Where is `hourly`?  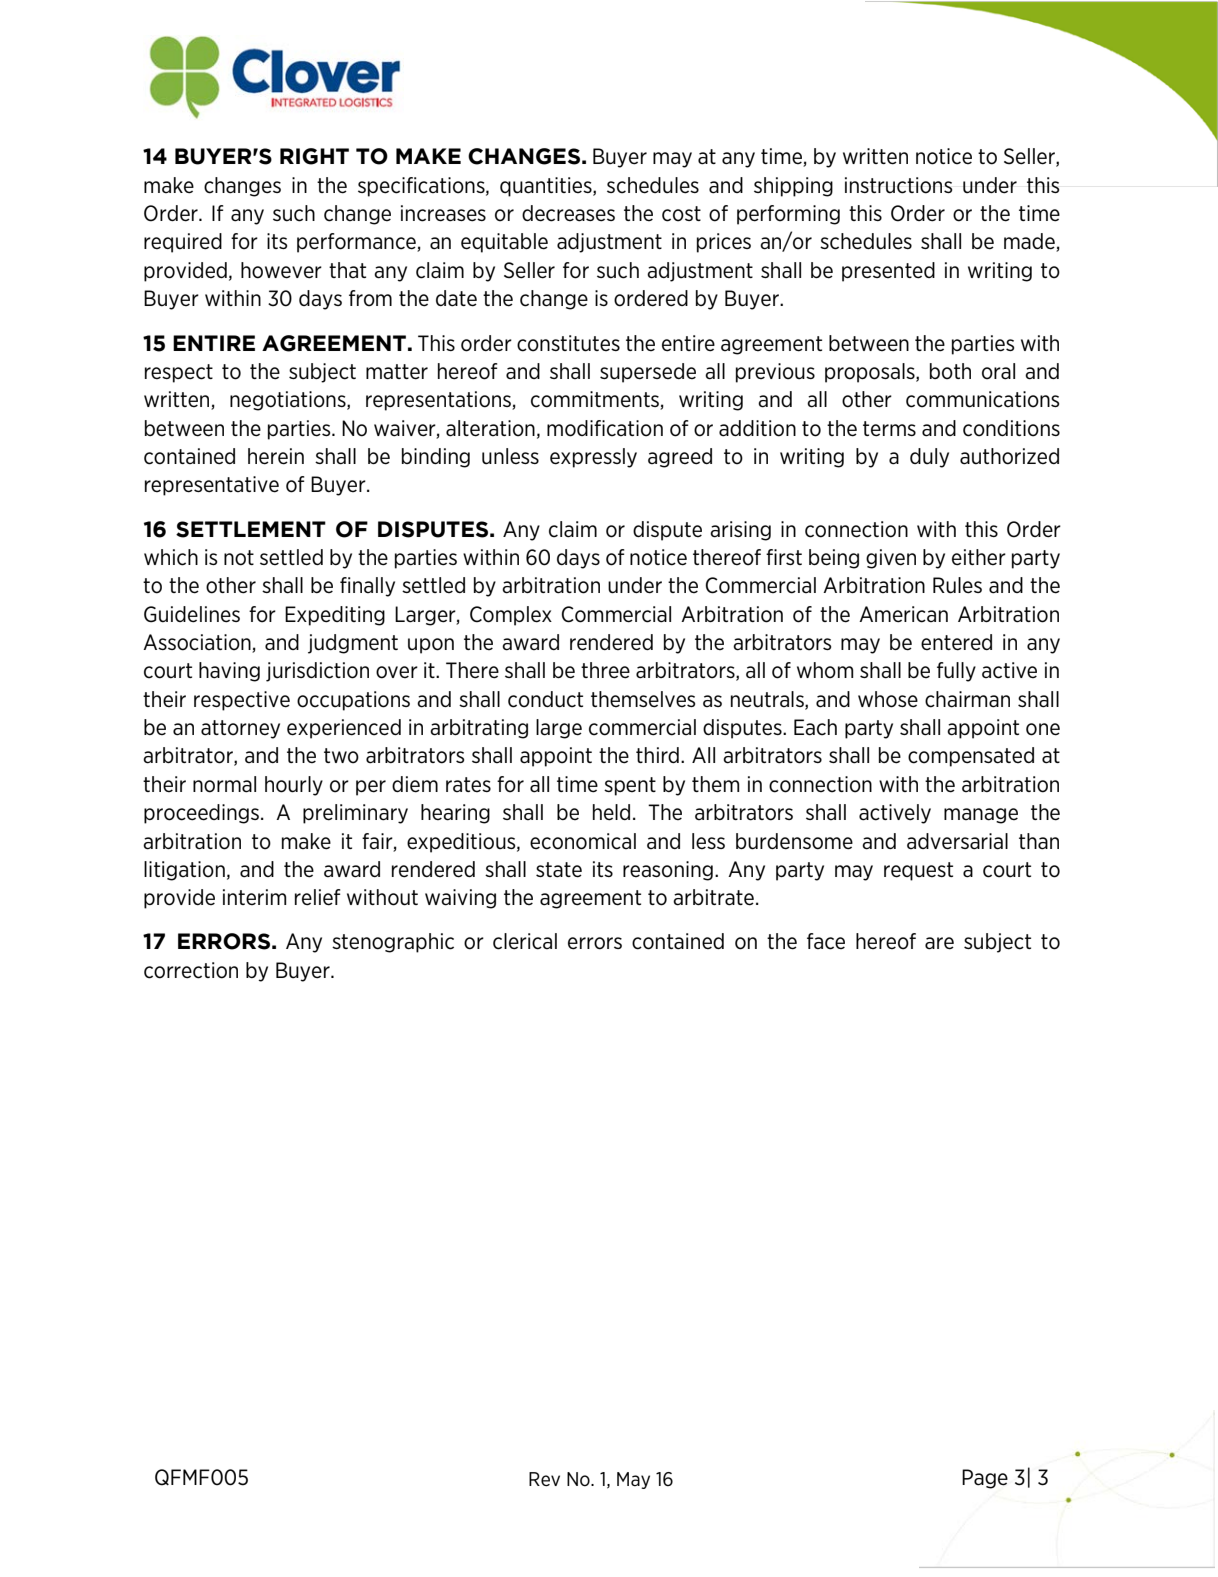
hourly is located at coordinates (294, 786).
